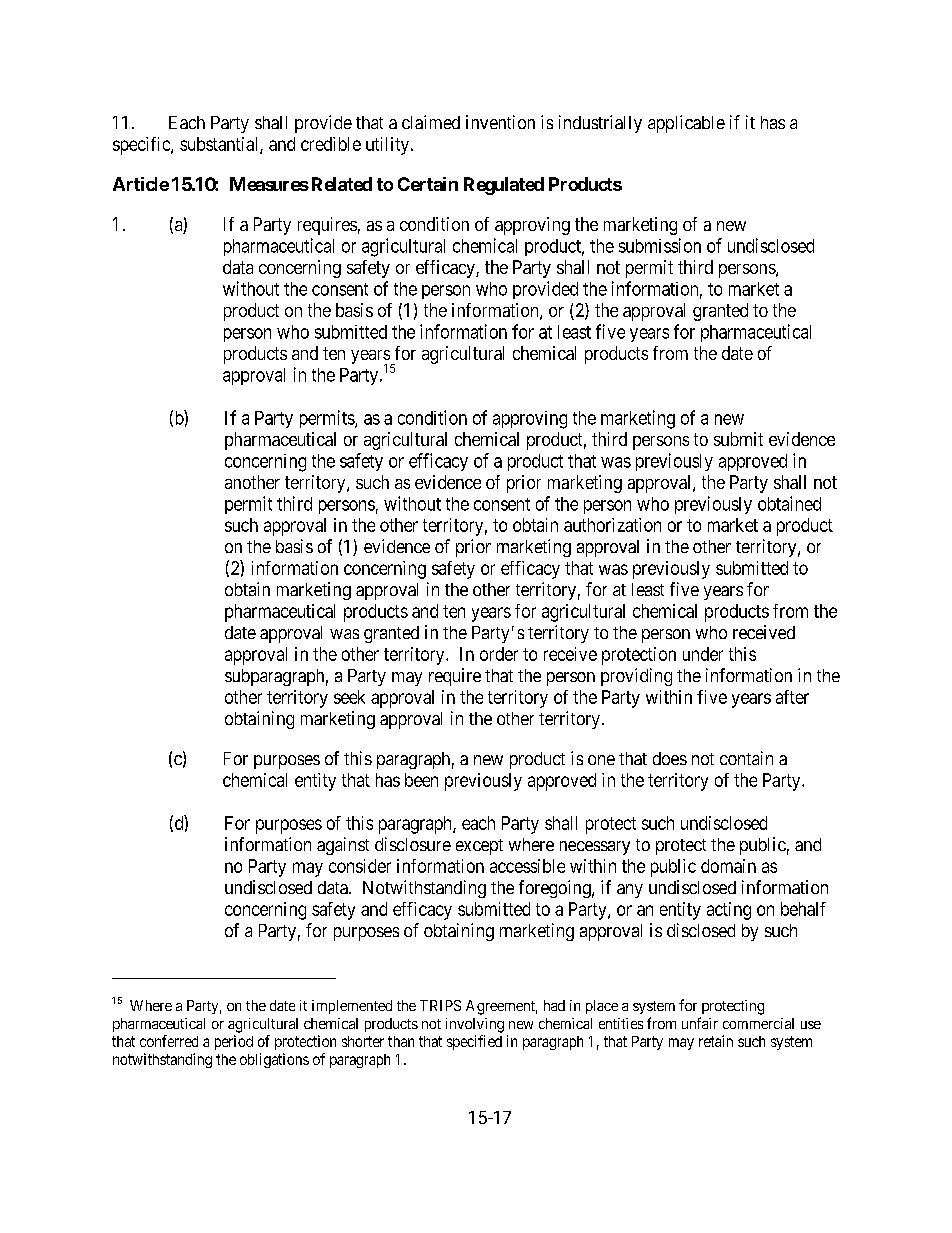  I want to click on applicable, so click(686, 124).
